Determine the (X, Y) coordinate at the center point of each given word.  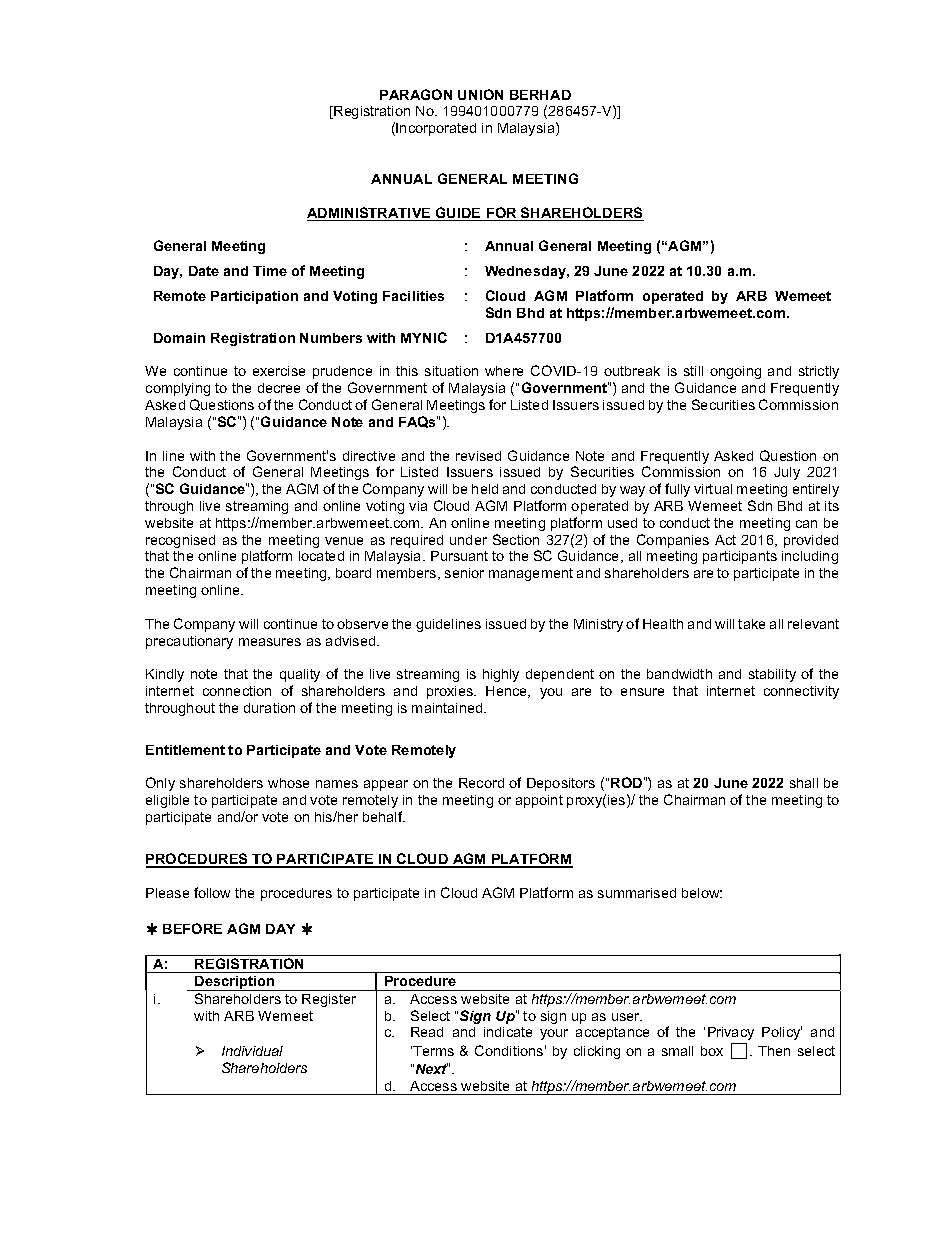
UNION (480, 94)
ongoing (735, 372)
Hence (508, 692)
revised (478, 456)
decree (279, 388)
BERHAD (540, 95)
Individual (252, 1051)
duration (269, 708)
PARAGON (416, 94)
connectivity (801, 692)
